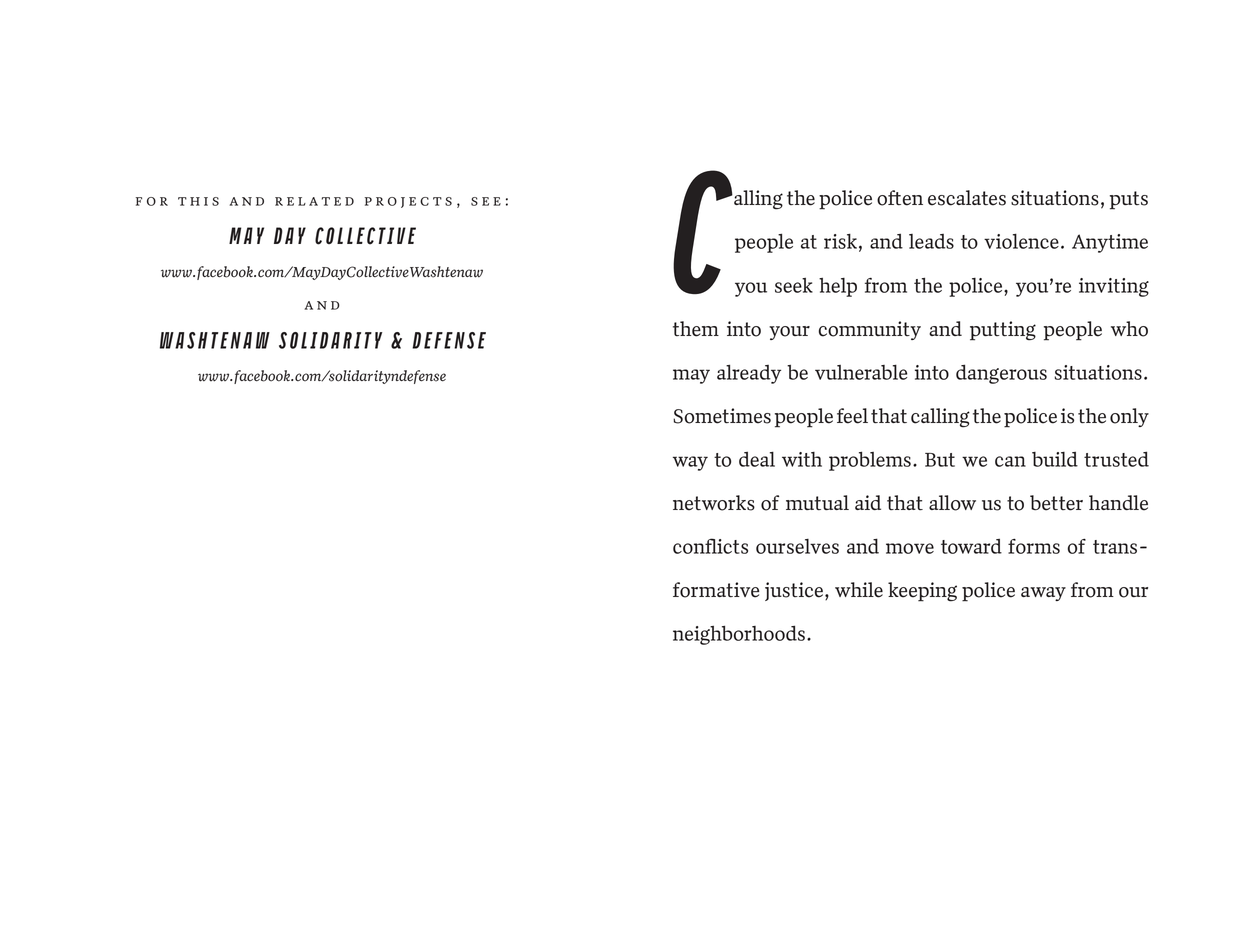  What do you see at coordinates (1129, 417) in the screenshot?
I see `only` at bounding box center [1129, 417].
